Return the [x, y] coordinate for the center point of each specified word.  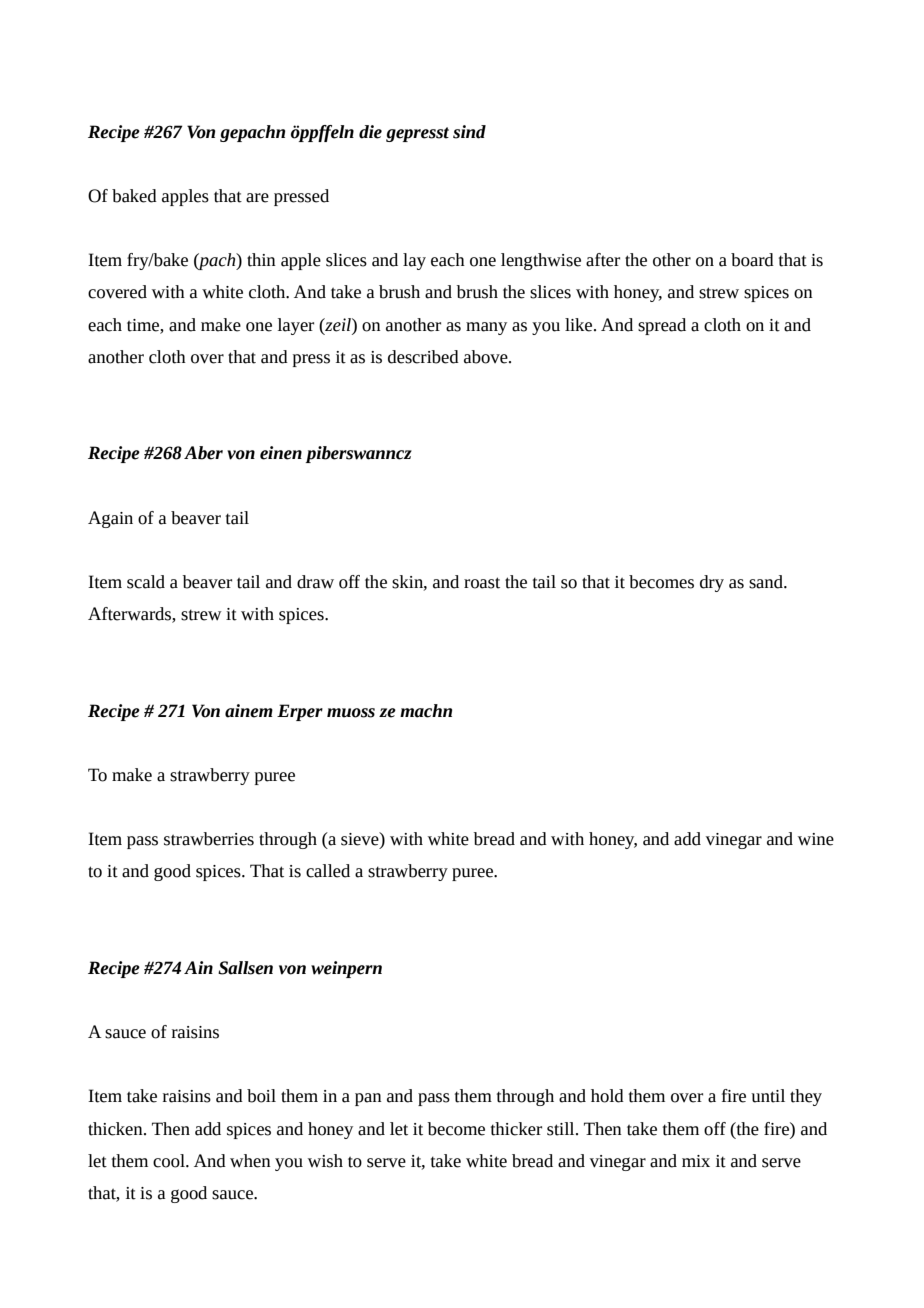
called [328, 871]
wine [816, 839]
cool [170, 1161]
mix [696, 1161]
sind [469, 132]
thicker [516, 1129]
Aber [203, 453]
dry [712, 583]
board [752, 260]
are [257, 198]
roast [482, 583]
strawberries [209, 839]
